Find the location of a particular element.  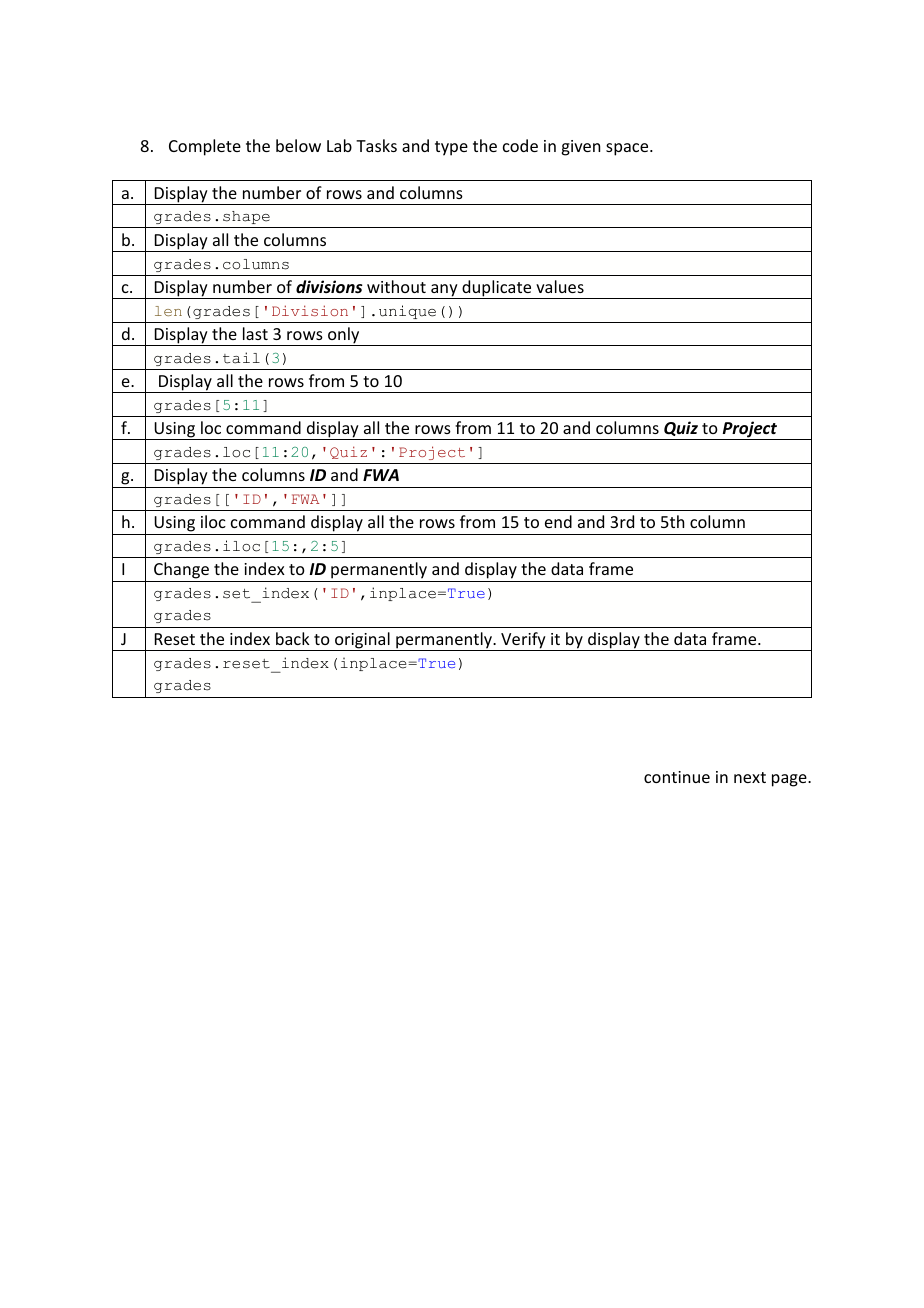

Change is located at coordinates (181, 570).
